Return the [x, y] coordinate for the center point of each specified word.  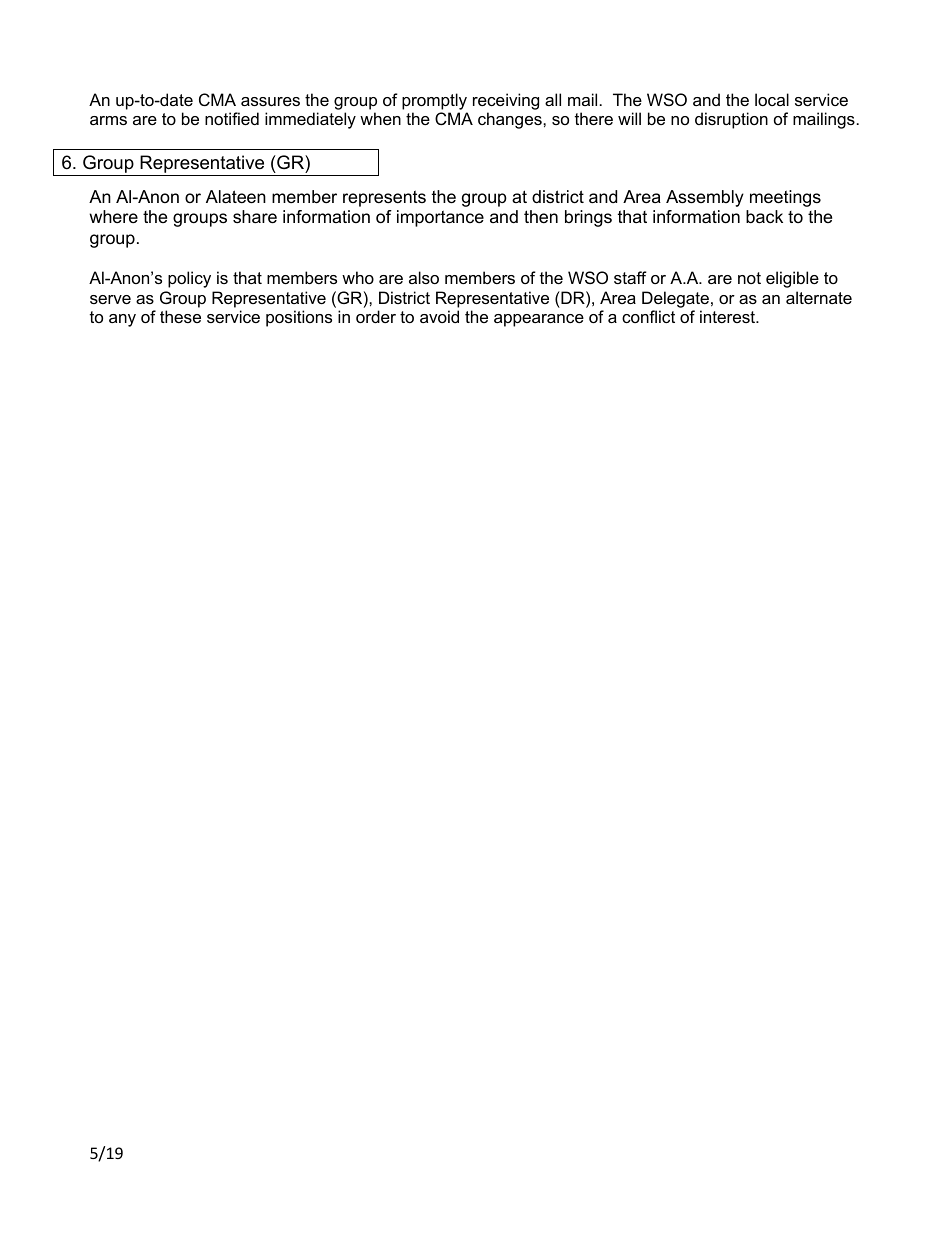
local [772, 99]
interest [729, 316]
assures [270, 101]
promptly [434, 101]
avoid [439, 316]
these [180, 316]
